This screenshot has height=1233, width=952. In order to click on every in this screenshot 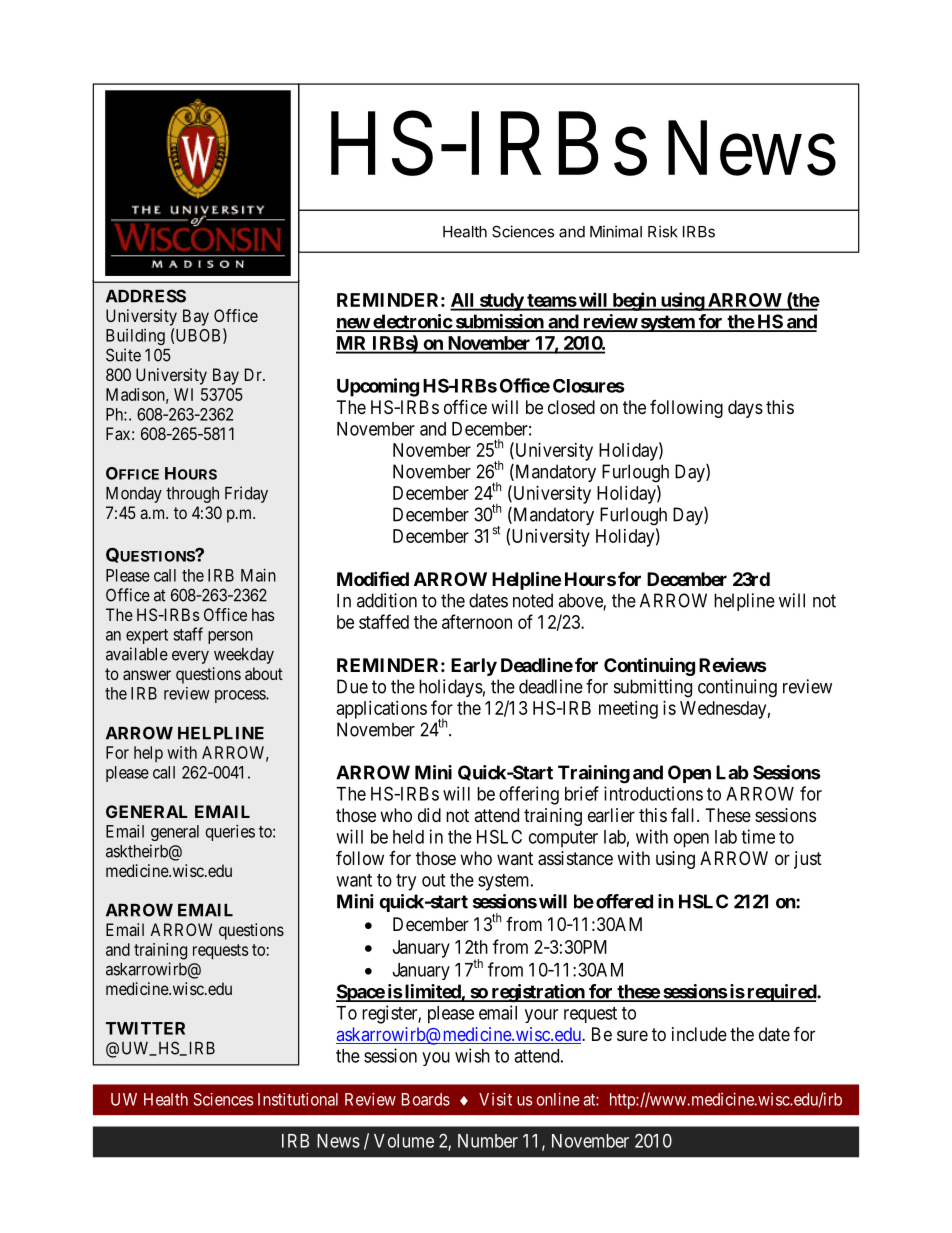, I will do `click(190, 657)`.
